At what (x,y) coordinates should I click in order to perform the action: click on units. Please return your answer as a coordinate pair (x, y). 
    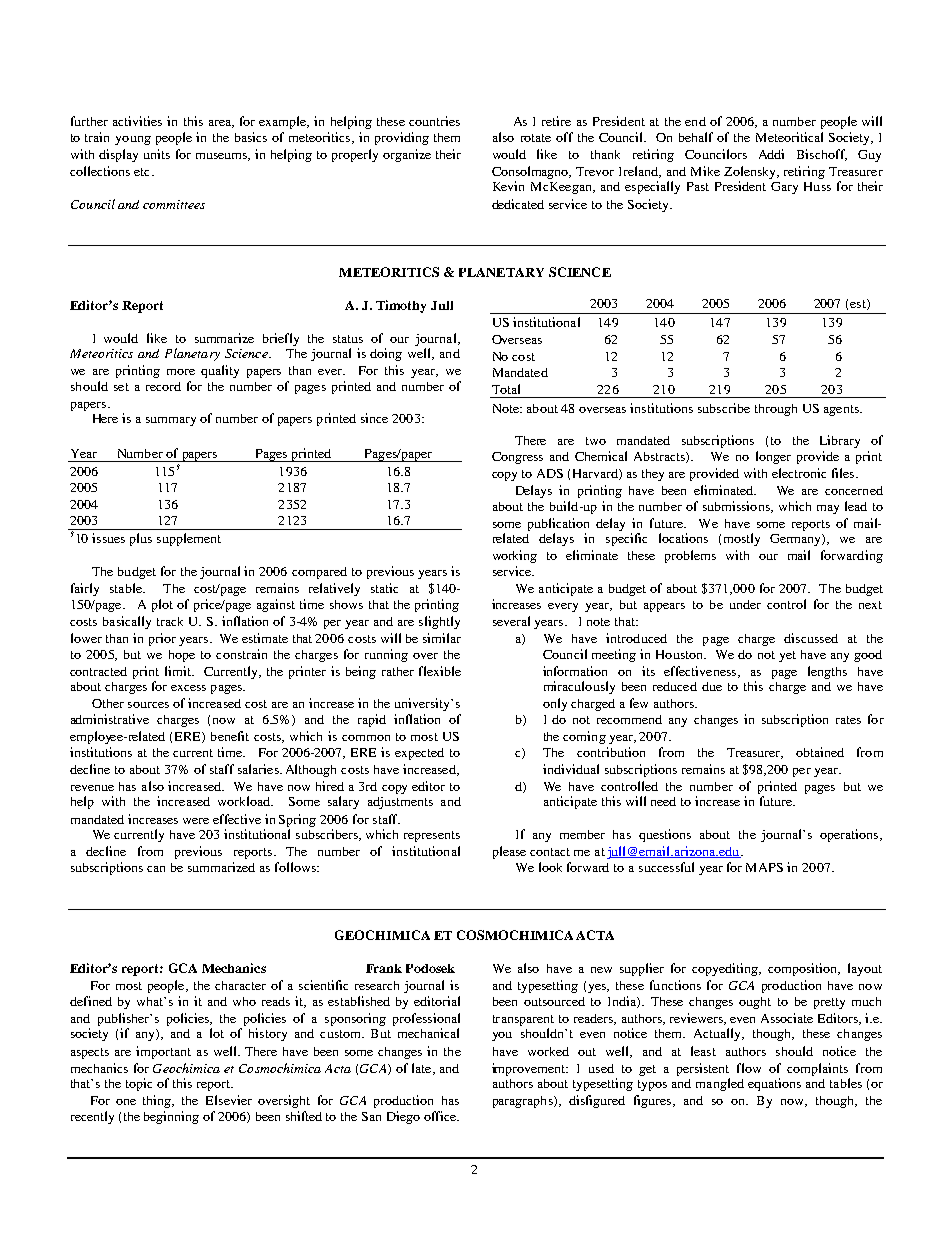
    Looking at the image, I should click on (157, 154).
